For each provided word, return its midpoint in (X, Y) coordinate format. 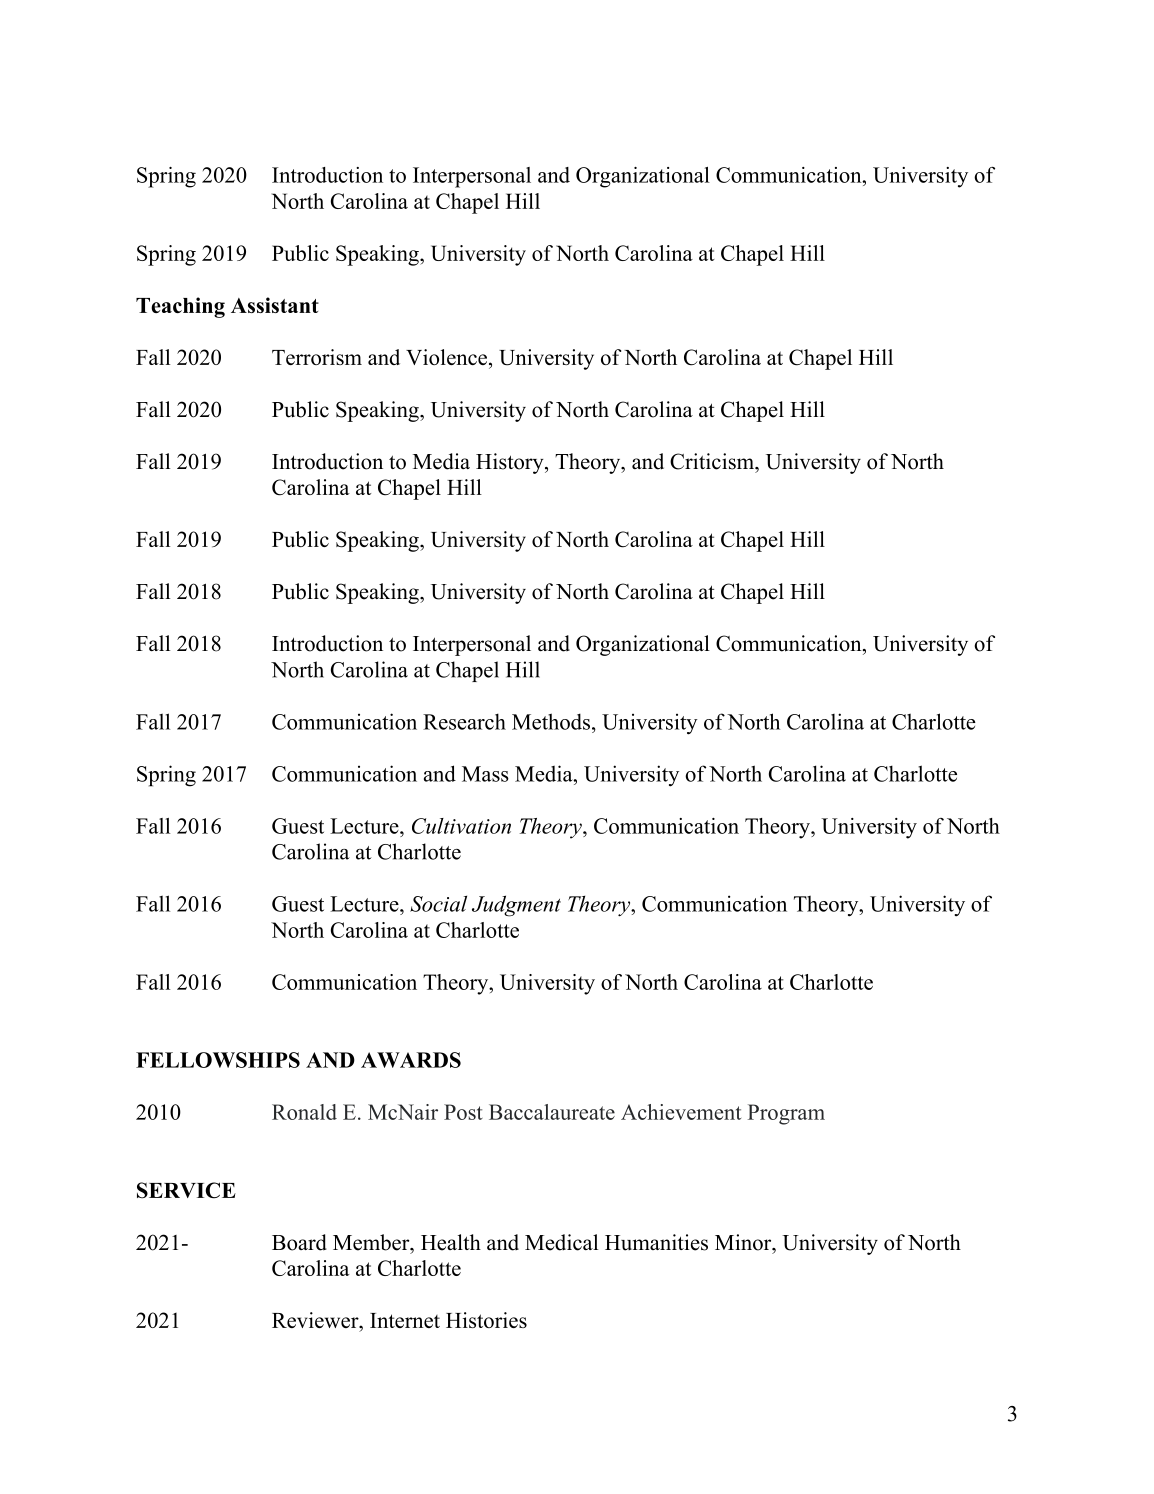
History (511, 463)
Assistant (275, 305)
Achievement (681, 1112)
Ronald (304, 1112)
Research (464, 721)
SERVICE (186, 1190)
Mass (485, 774)
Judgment (516, 906)
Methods (551, 721)
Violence (446, 357)
